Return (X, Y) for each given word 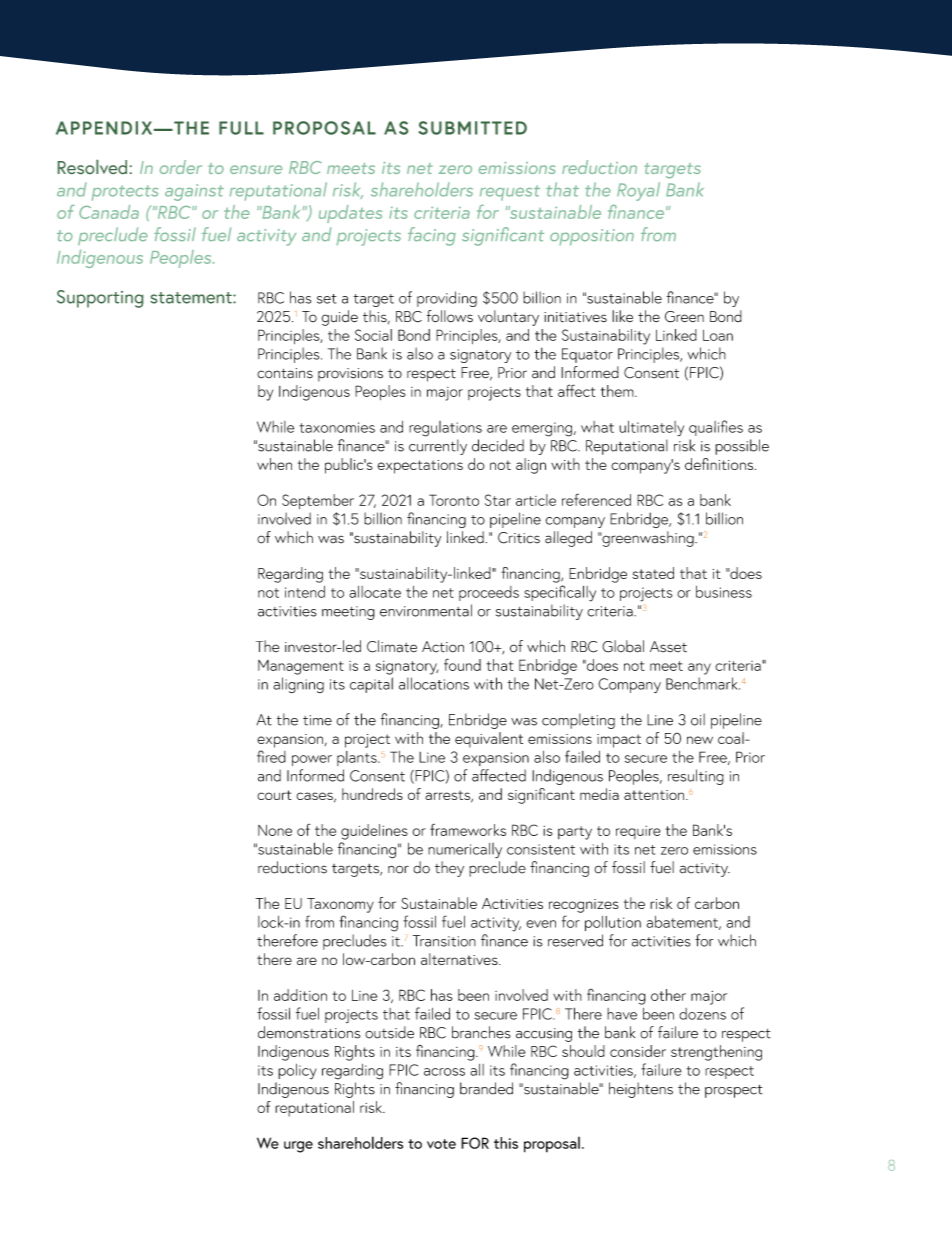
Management (301, 667)
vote (441, 1144)
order (181, 167)
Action (443, 647)
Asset (668, 647)
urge (298, 1147)
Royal (638, 191)
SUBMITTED (472, 128)
